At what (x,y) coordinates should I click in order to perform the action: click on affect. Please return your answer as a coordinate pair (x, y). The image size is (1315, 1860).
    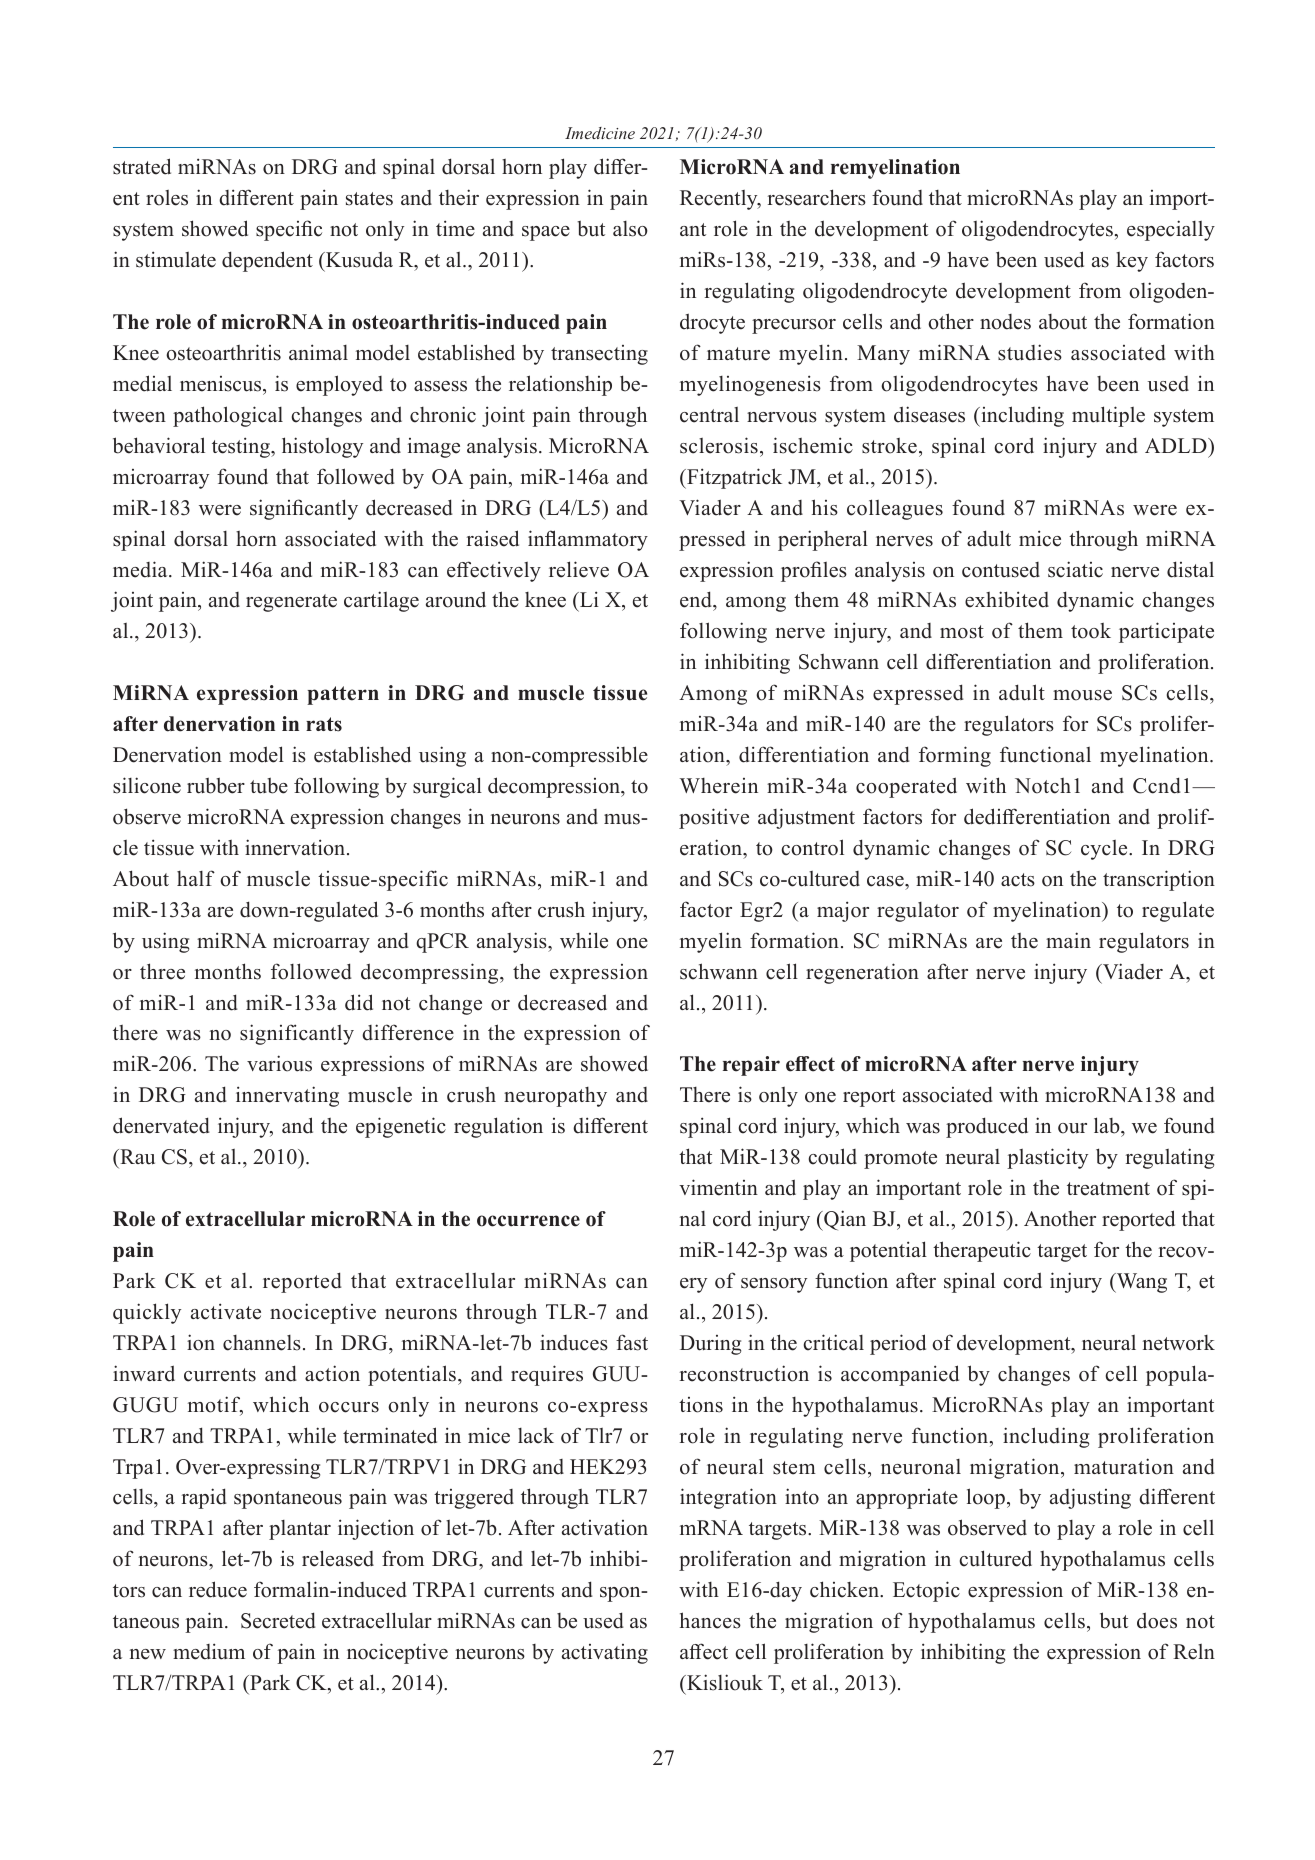
    Looking at the image, I should click on (704, 1651).
